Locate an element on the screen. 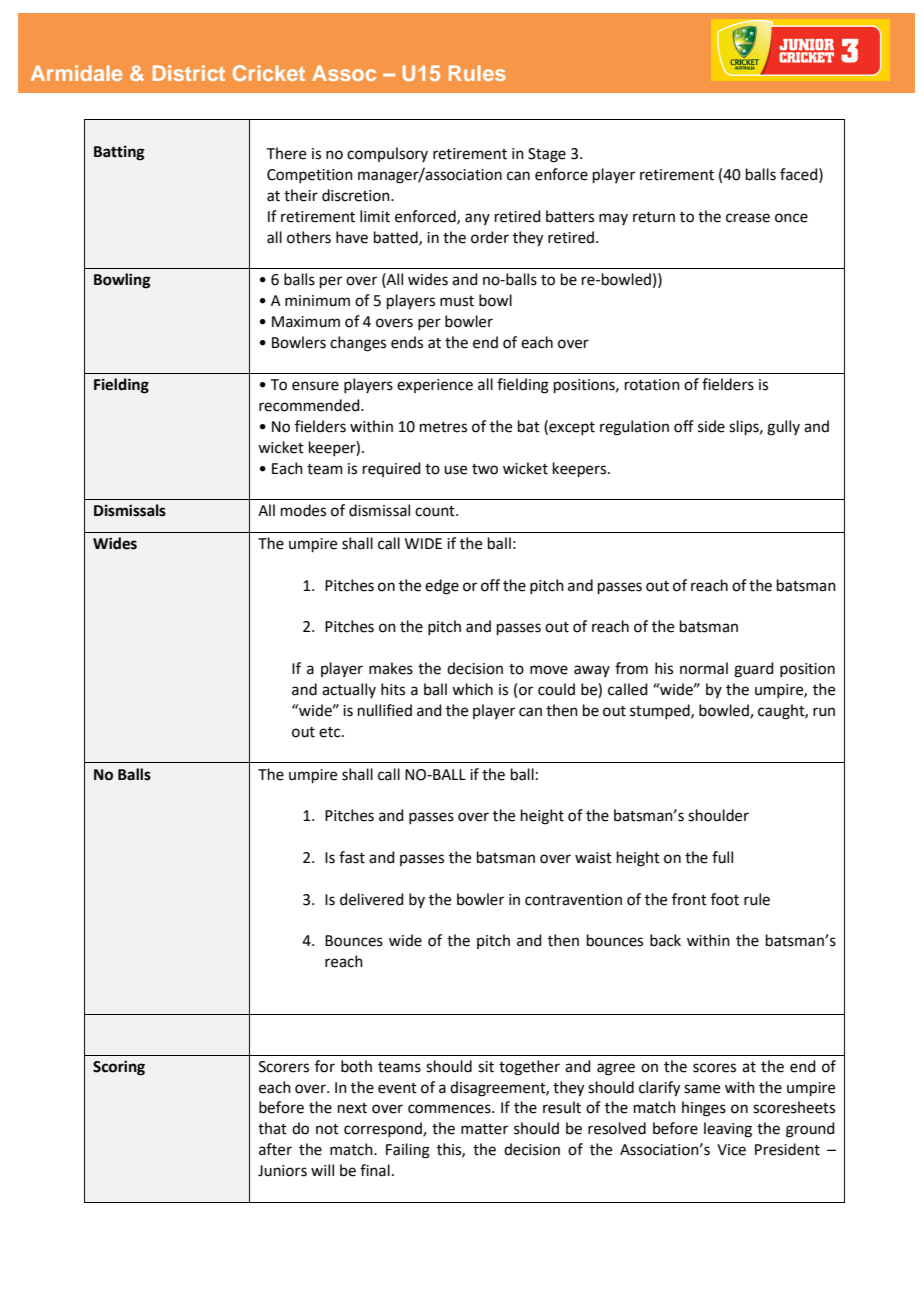  etc is located at coordinates (331, 732).
